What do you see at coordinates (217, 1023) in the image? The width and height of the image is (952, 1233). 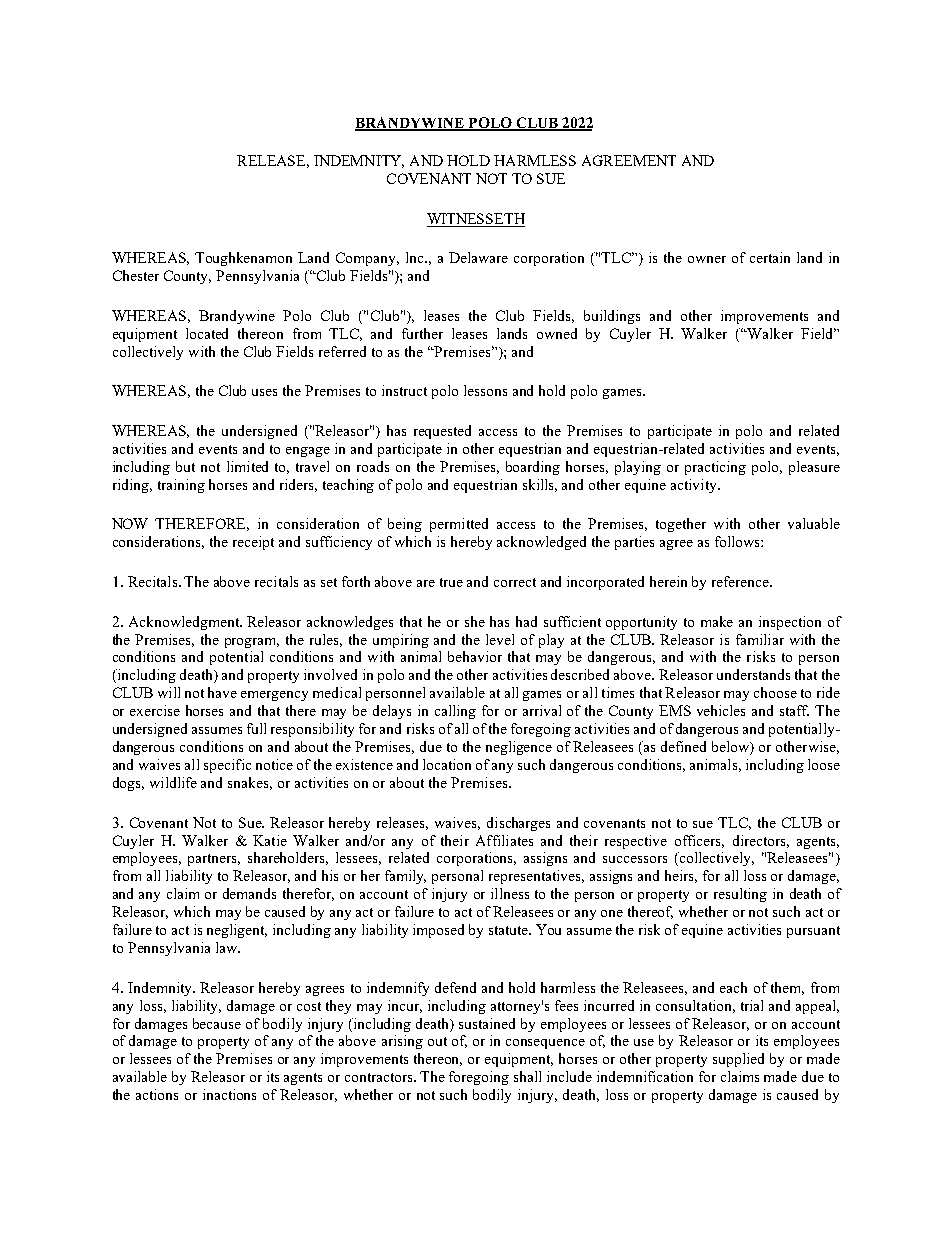 I see `because` at bounding box center [217, 1023].
